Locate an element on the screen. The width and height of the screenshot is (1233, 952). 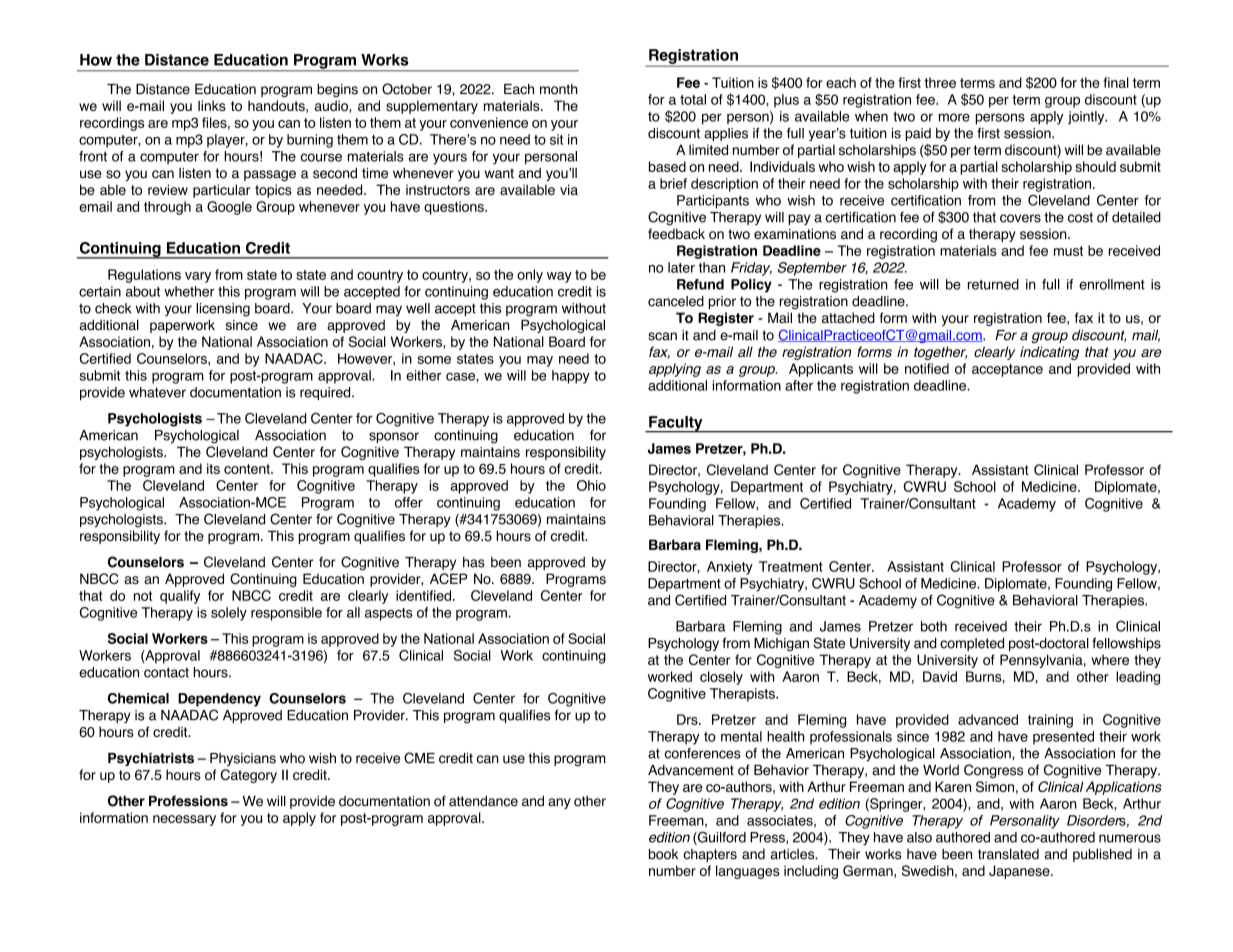
both is located at coordinates (934, 626).
